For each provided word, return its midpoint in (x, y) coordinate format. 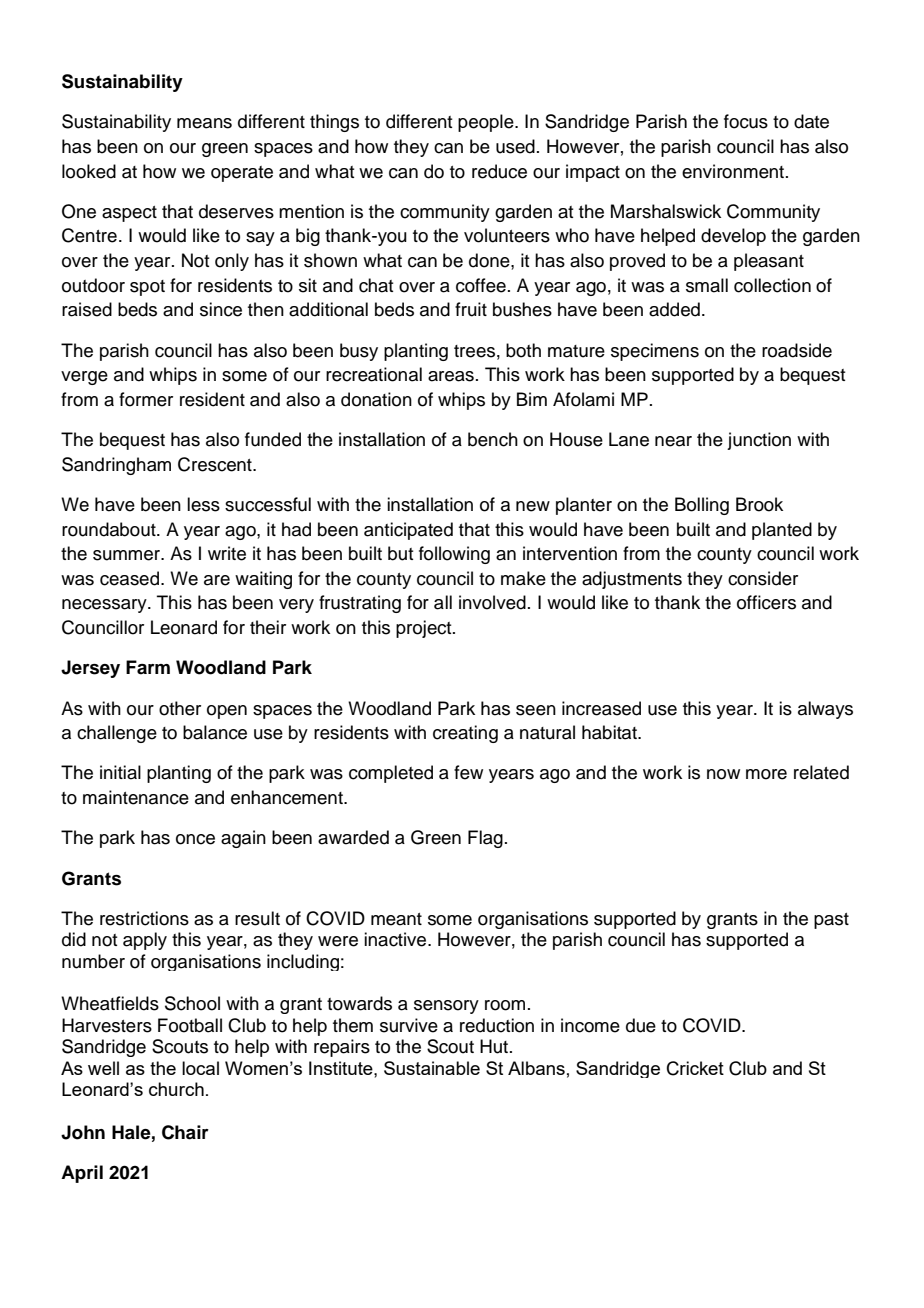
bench (493, 439)
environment (734, 171)
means (204, 123)
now (723, 774)
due (641, 1025)
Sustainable (432, 1068)
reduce (499, 171)
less (203, 504)
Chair (185, 1132)
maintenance (136, 797)
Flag (485, 839)
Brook (759, 504)
